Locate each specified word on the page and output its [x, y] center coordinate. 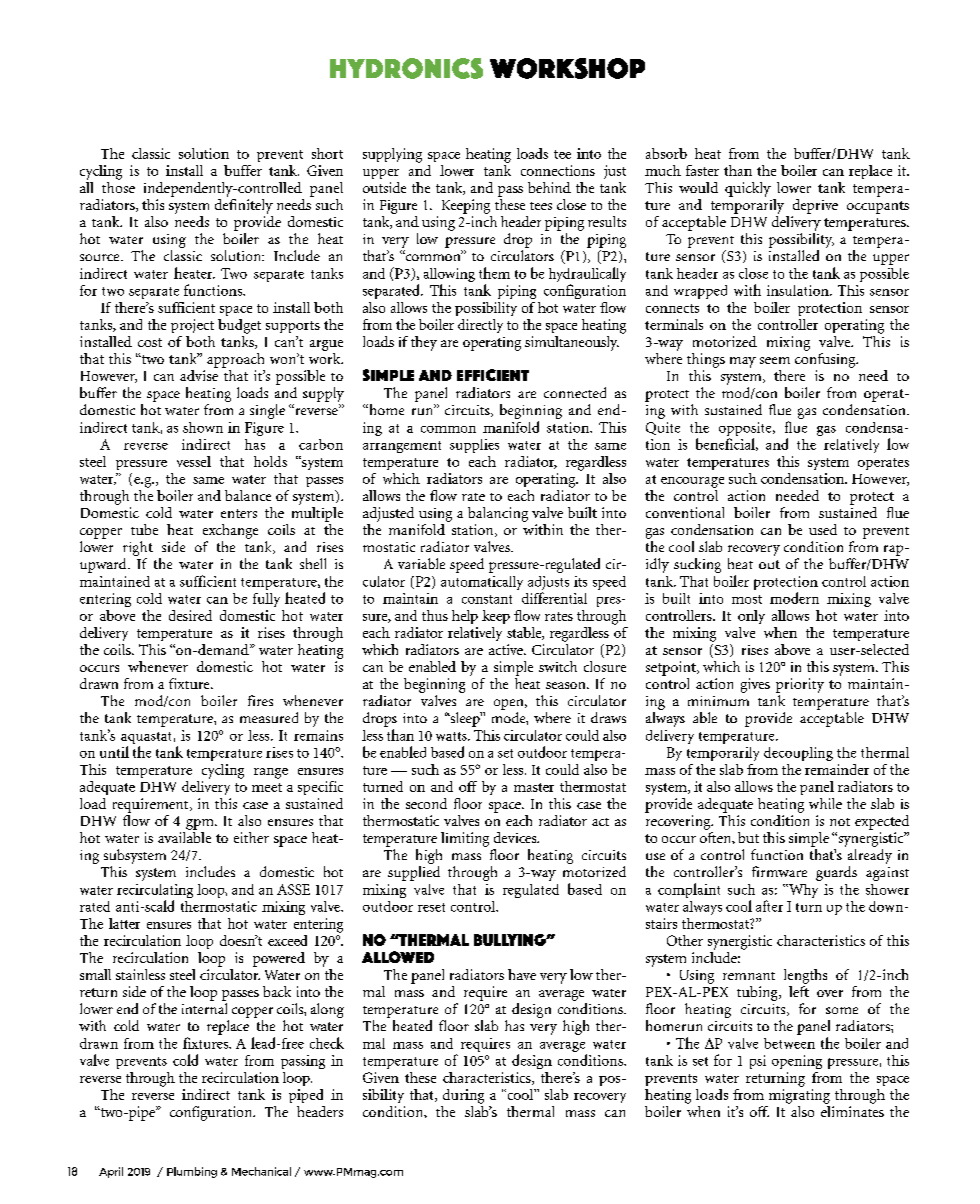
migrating [799, 1096]
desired [190, 615]
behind [549, 187]
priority [800, 685]
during [463, 1096]
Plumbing [192, 1172]
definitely [244, 205]
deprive [815, 206]
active [507, 649]
